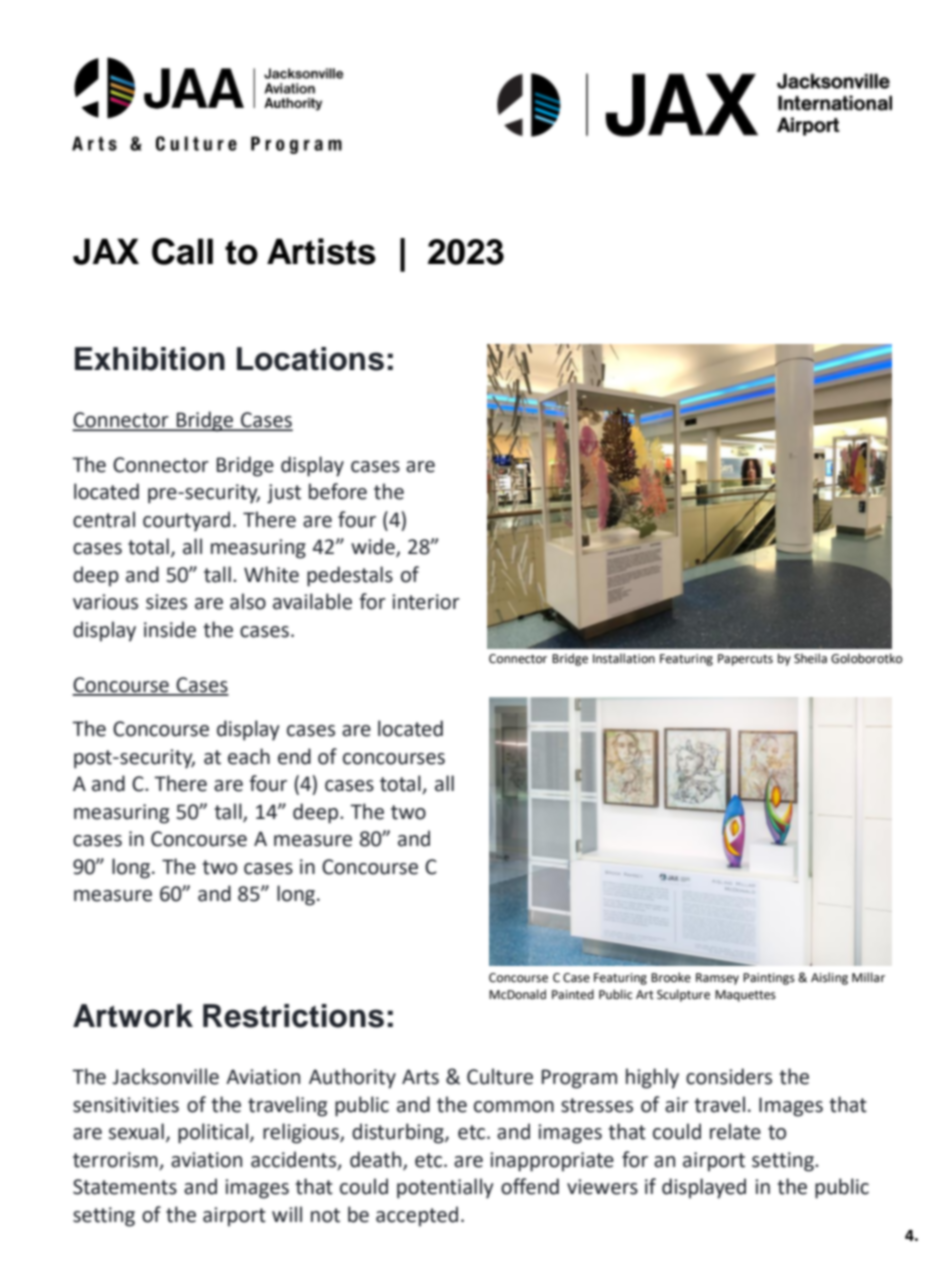  I want to click on Statements, so click(125, 1187).
